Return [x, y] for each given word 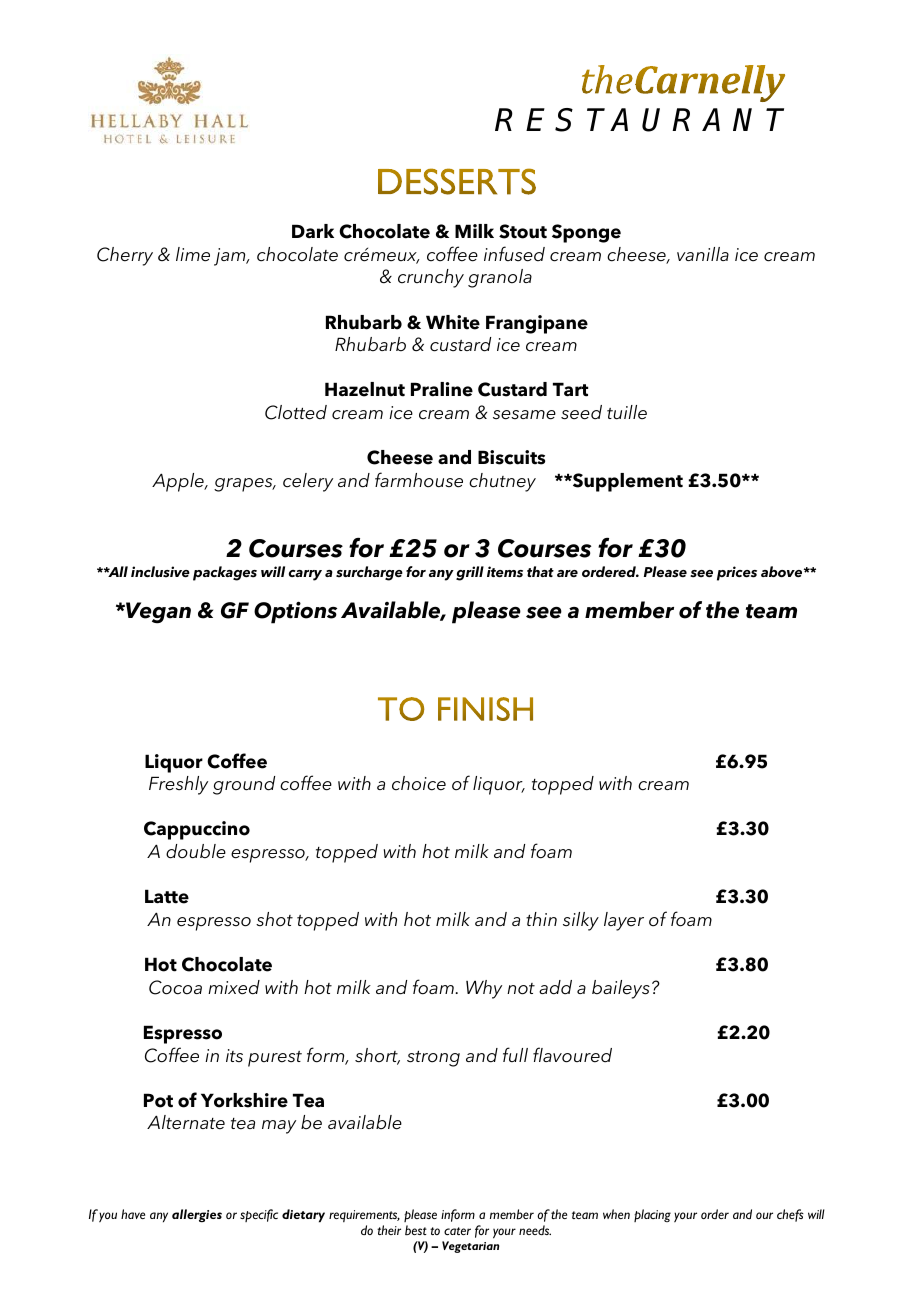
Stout [523, 231]
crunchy [431, 278]
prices [737, 573]
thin [541, 919]
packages [225, 573]
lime [193, 254]
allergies [197, 1215]
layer [624, 921]
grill [470, 573]
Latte [167, 896]
